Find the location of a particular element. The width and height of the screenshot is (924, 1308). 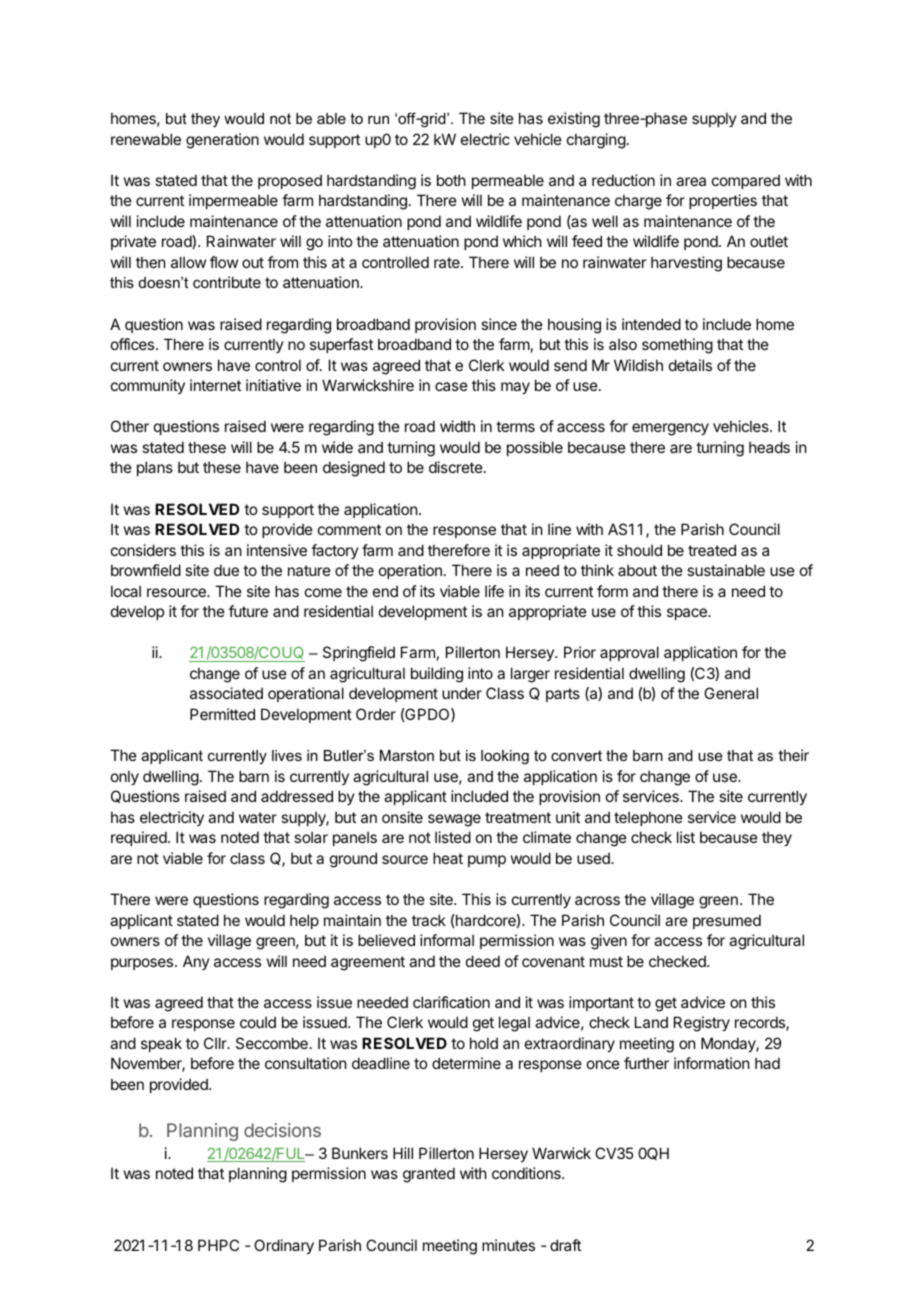

generation is located at coordinates (222, 141).
